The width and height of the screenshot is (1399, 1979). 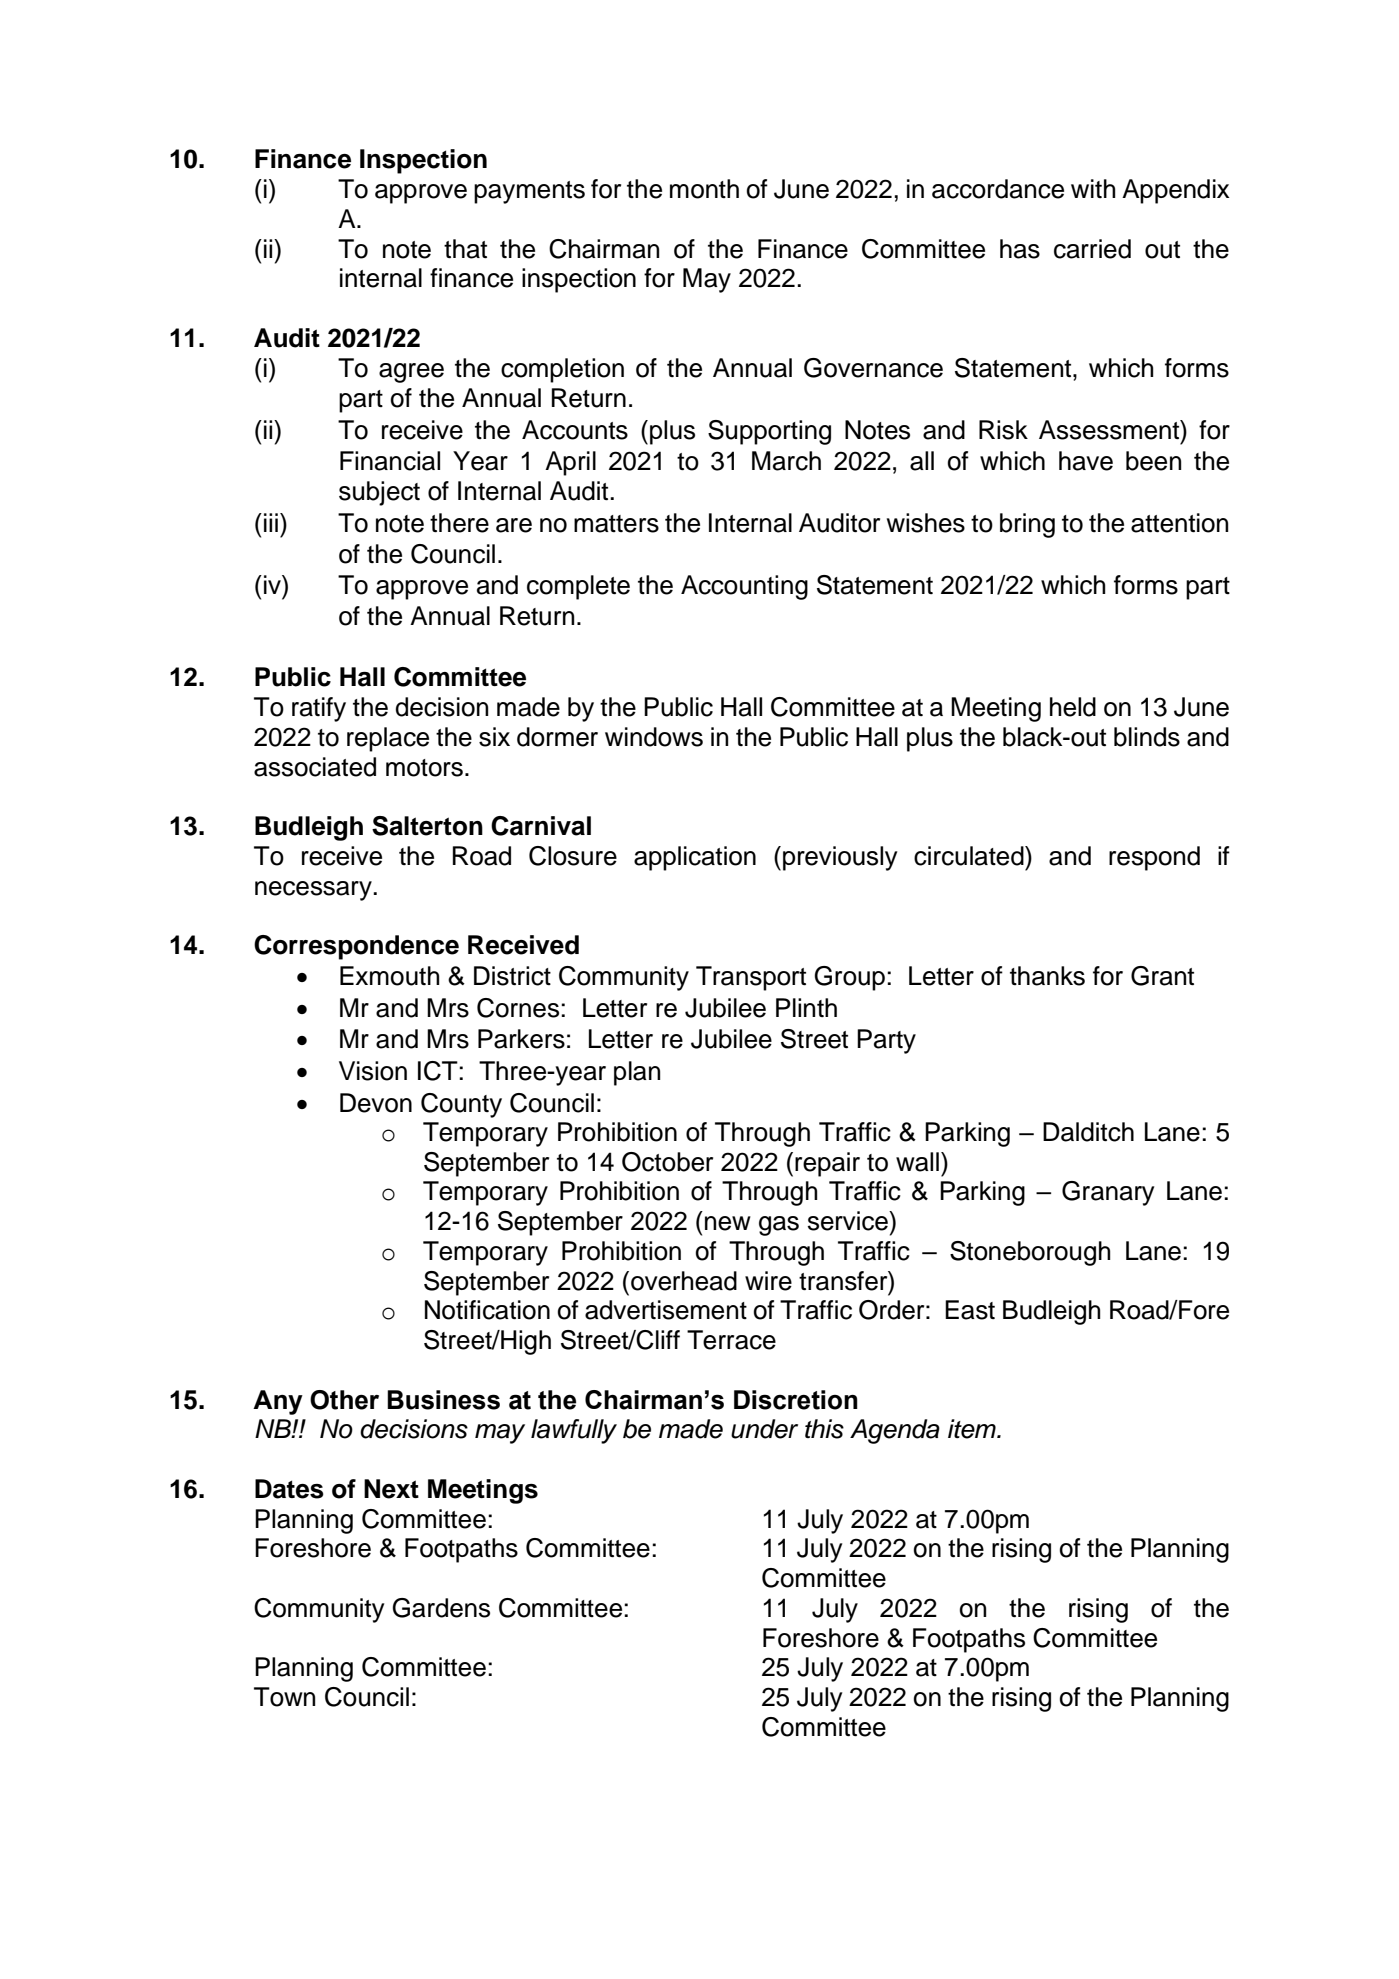 What do you see at coordinates (1092, 249) in the screenshot?
I see `carried` at bounding box center [1092, 249].
